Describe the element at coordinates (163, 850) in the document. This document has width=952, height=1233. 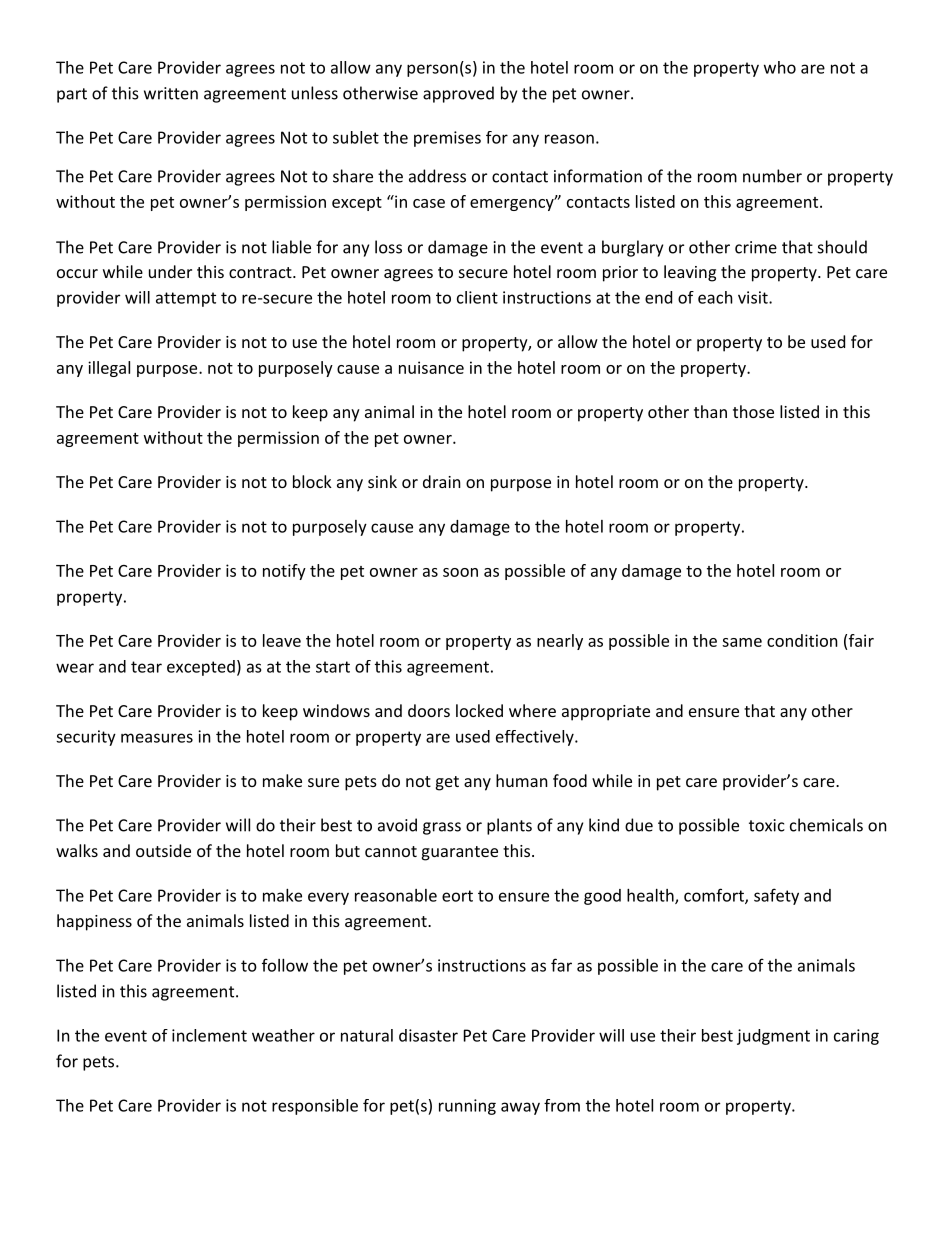
I see `outside` at that location.
